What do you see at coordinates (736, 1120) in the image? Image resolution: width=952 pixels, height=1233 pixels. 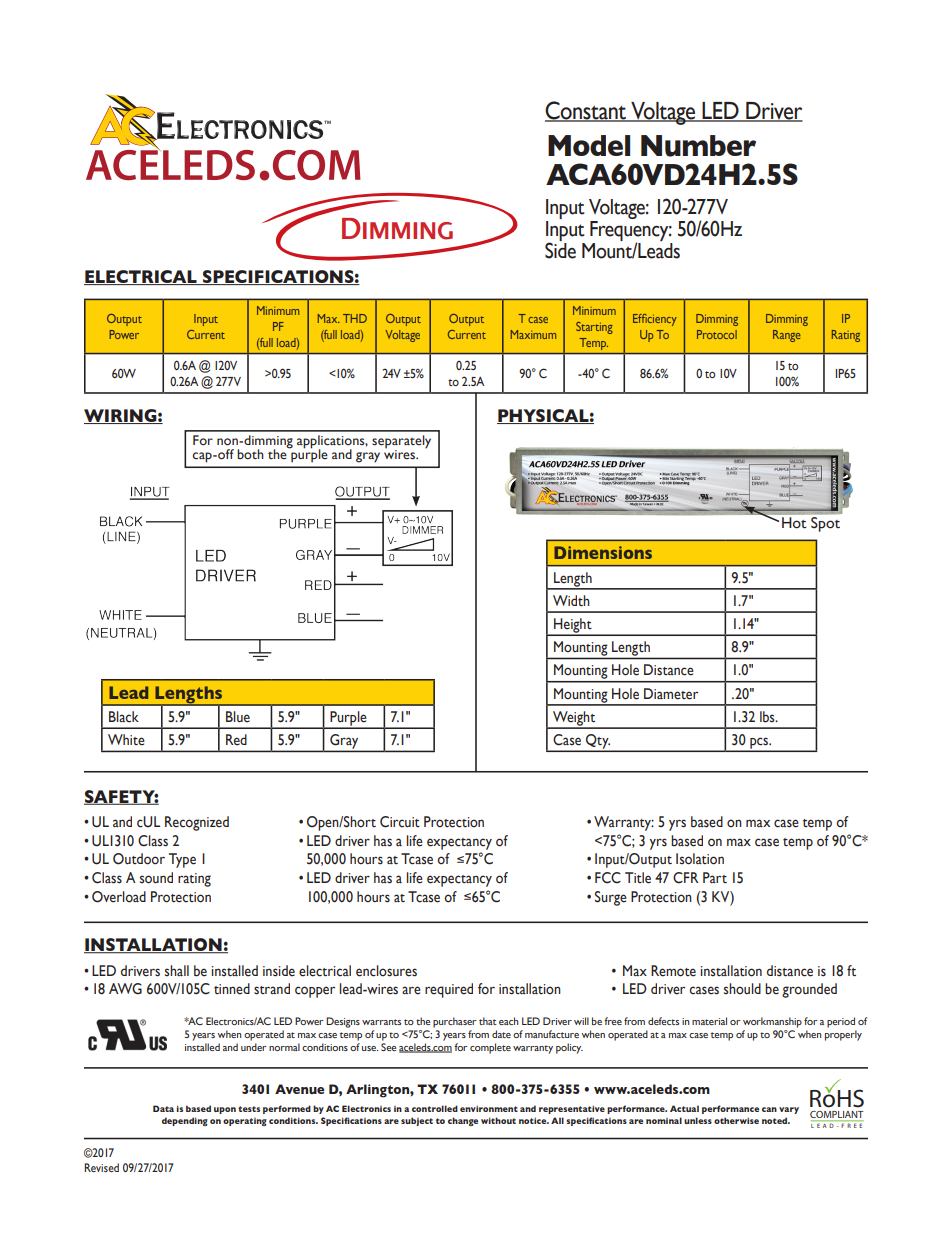 I see `otherwise` at bounding box center [736, 1120].
